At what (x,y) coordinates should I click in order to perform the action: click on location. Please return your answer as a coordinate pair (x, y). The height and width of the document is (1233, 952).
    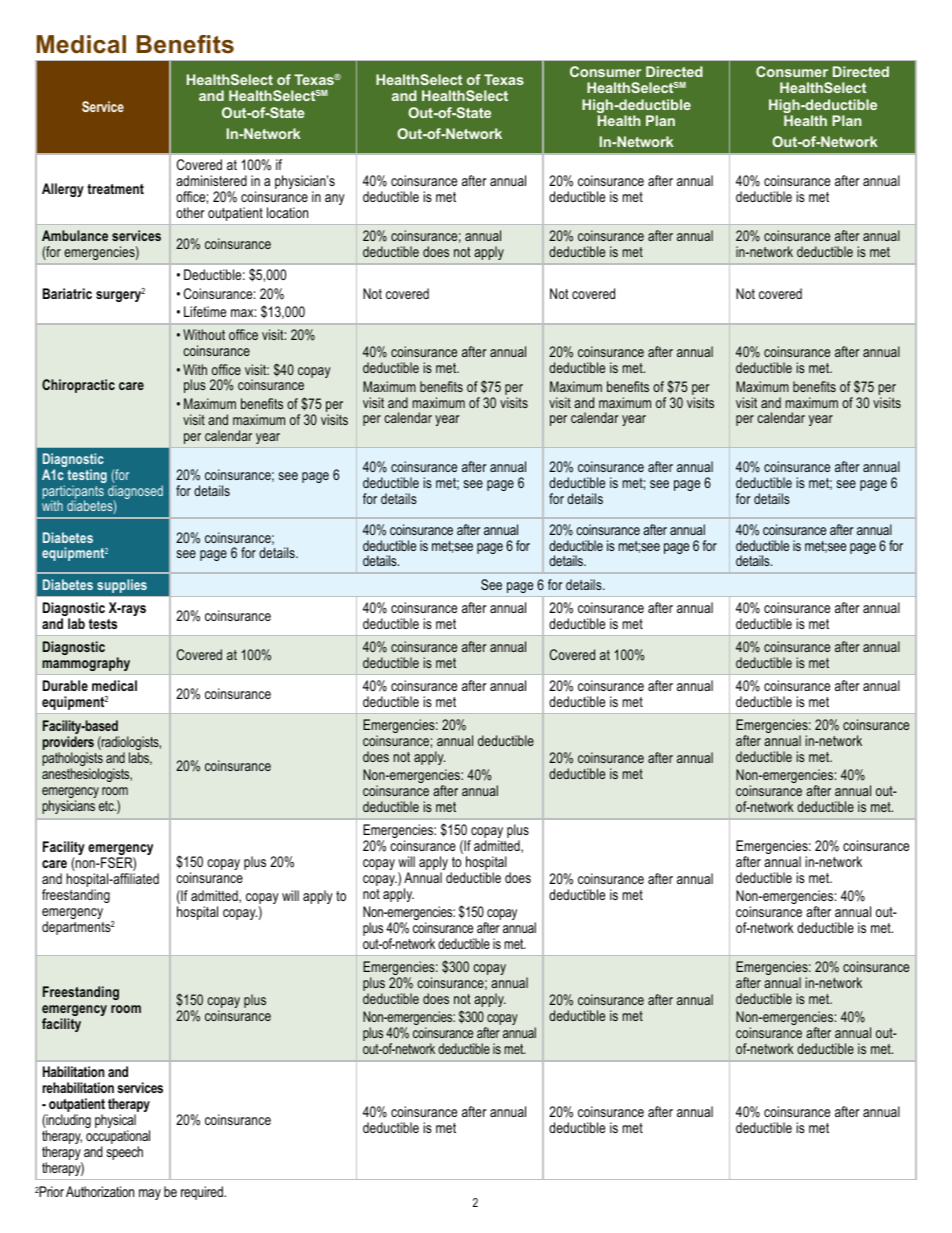
    Looking at the image, I should click on (287, 212).
